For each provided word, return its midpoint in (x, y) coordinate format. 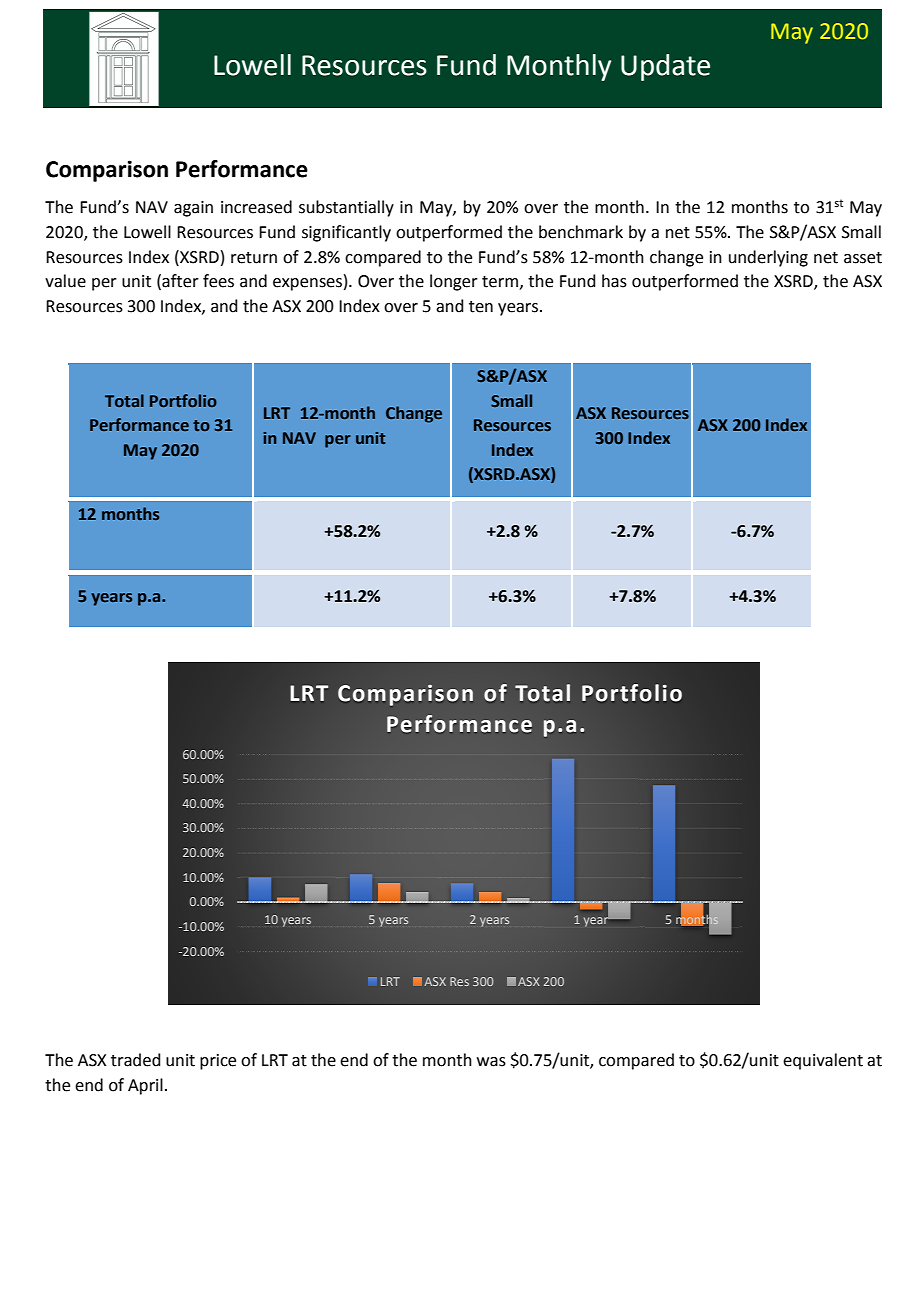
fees (218, 281)
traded (136, 1060)
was (491, 1062)
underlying (768, 258)
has (614, 281)
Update (665, 67)
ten (481, 307)
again (193, 209)
